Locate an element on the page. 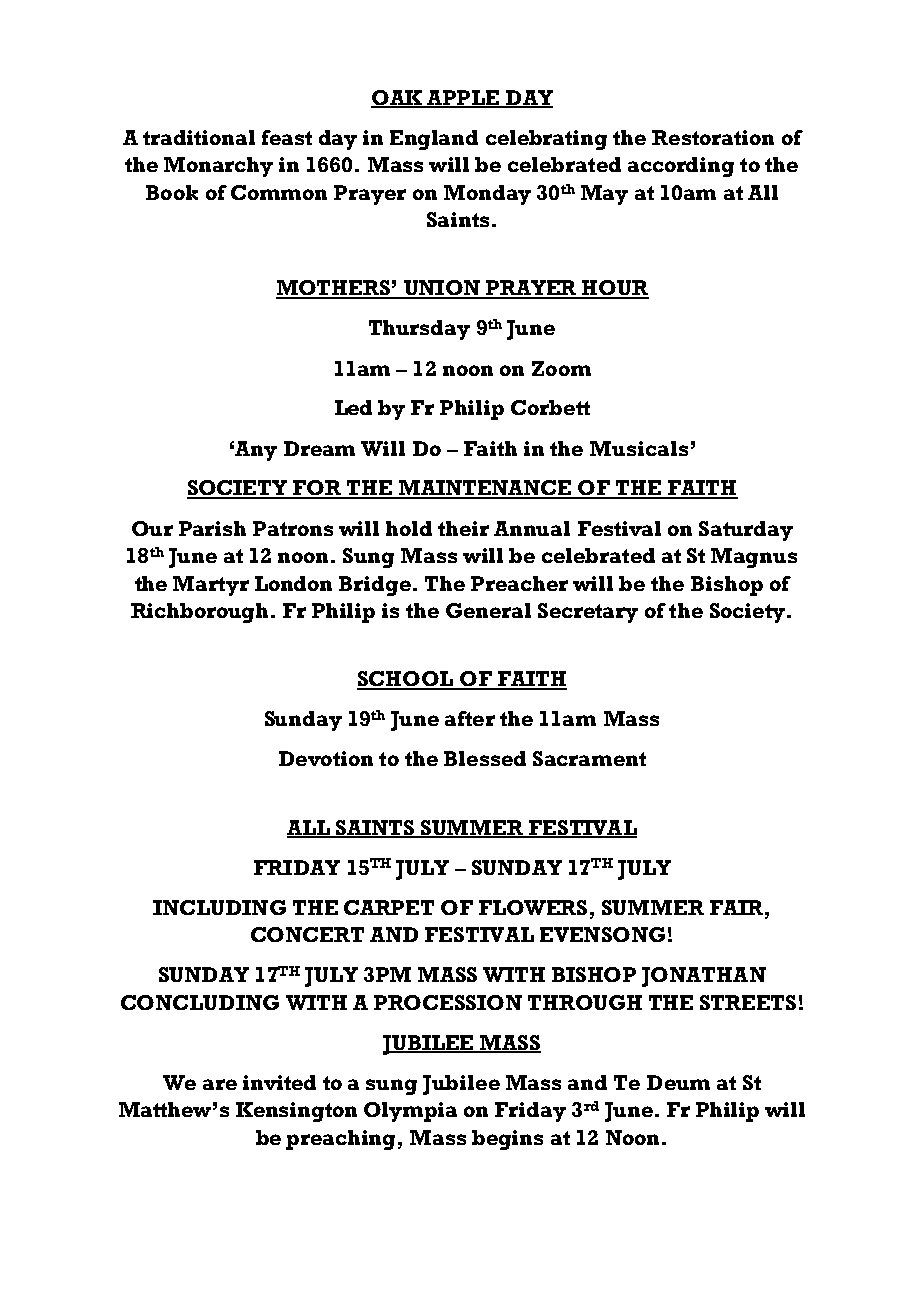 The image size is (924, 1308). Restoration is located at coordinates (713, 137).
